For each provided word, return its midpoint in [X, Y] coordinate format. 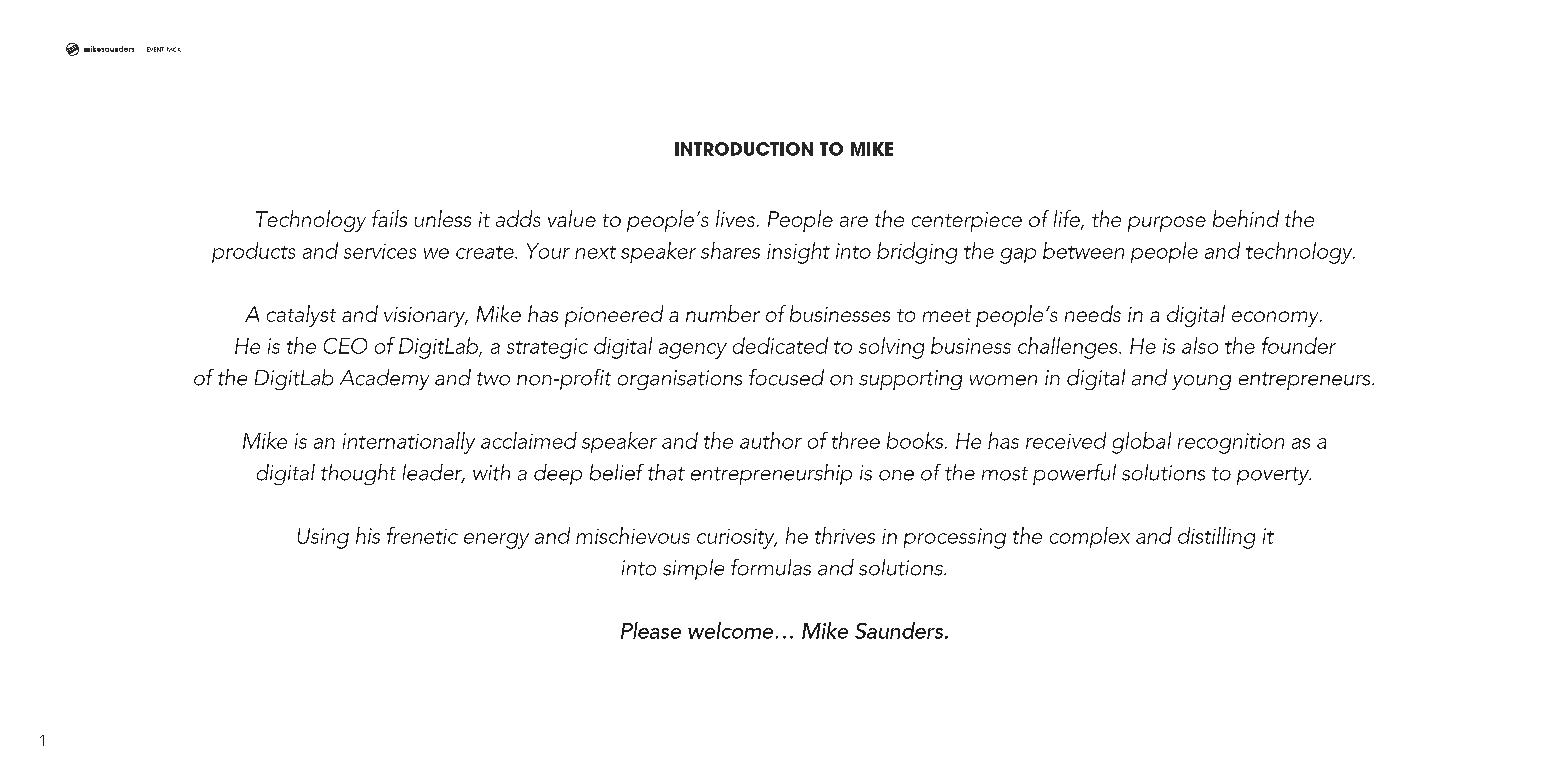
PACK [174, 49]
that [666, 472]
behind [1246, 218]
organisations [680, 380]
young [1201, 382]
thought [358, 474]
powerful [1074, 474]
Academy [384, 379]
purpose [1167, 224]
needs [1093, 313]
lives [735, 218]
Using [323, 538]
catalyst [301, 316]
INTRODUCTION [744, 149]
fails [389, 218]
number [723, 313]
